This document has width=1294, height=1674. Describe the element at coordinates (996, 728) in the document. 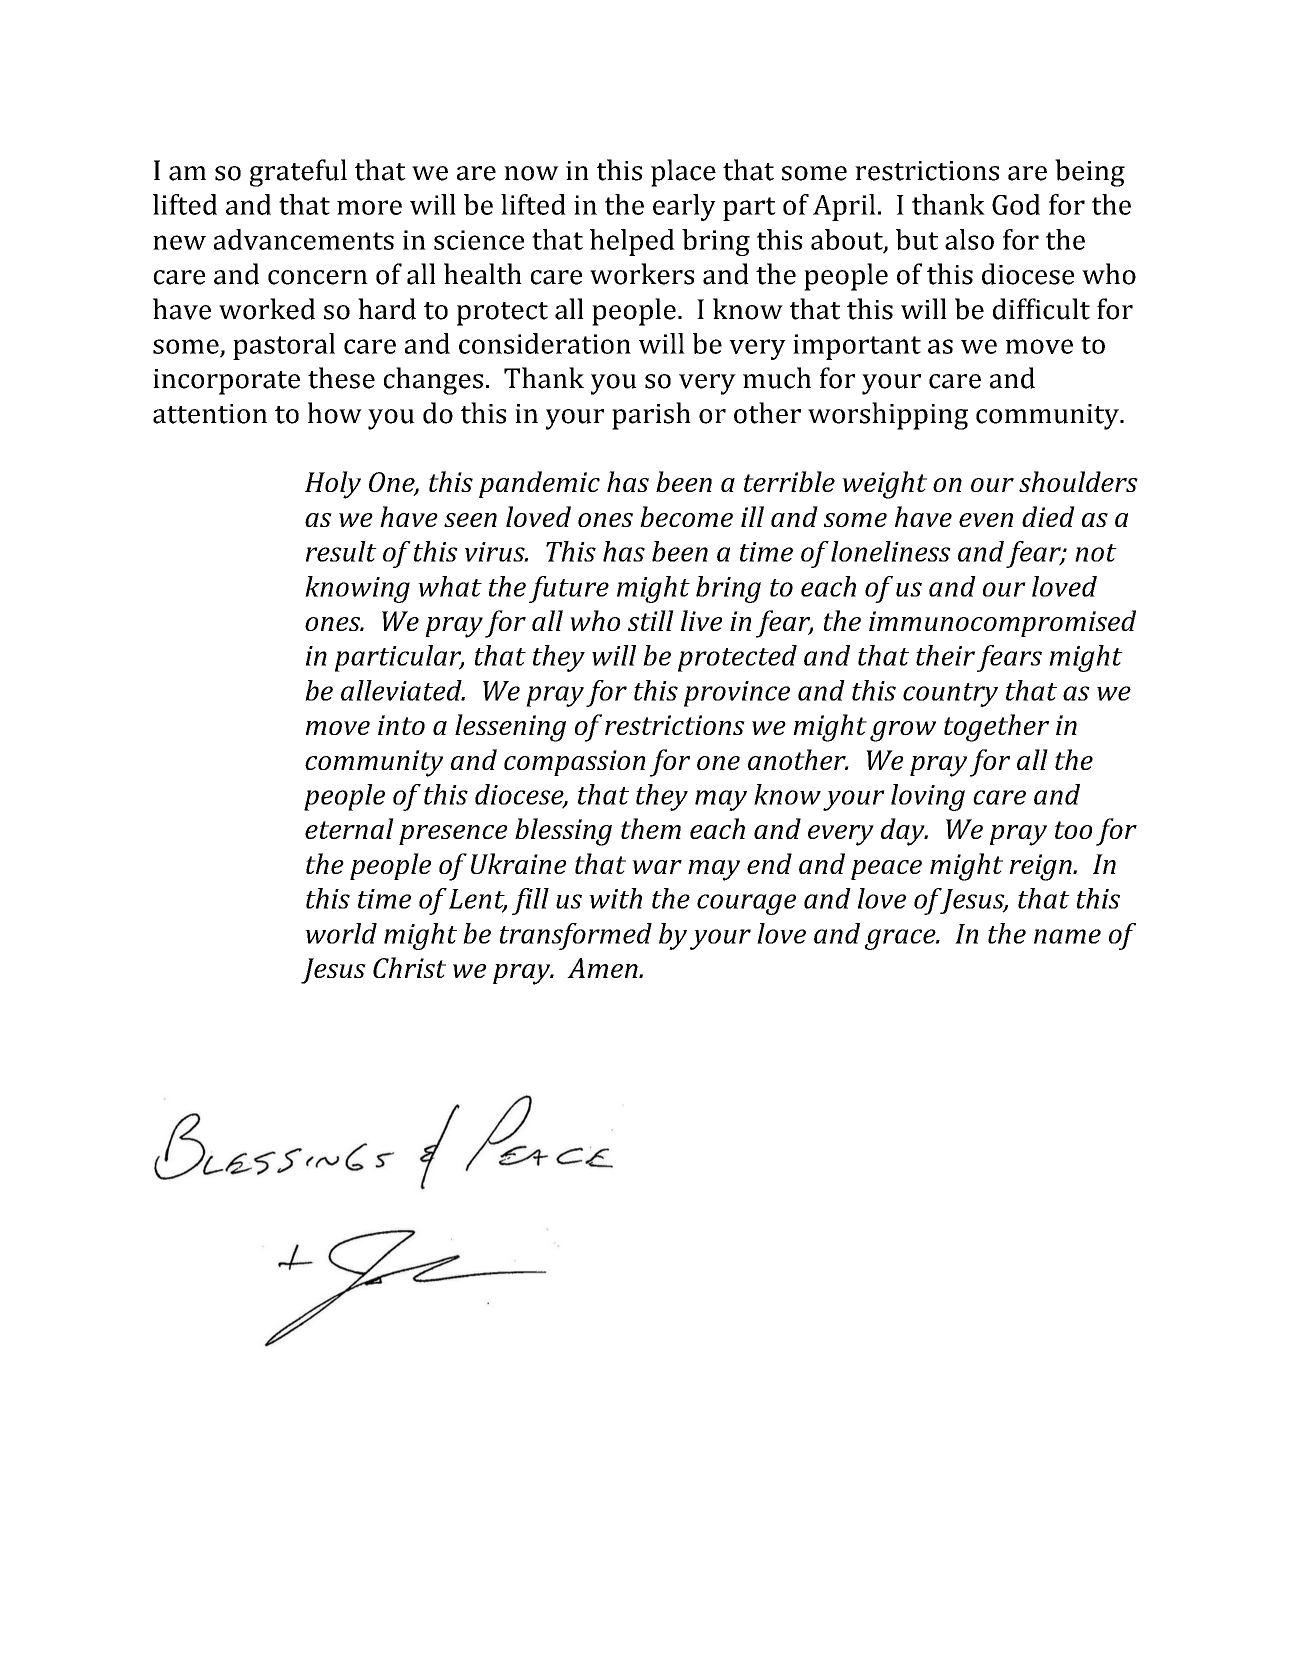

I see `together` at that location.
